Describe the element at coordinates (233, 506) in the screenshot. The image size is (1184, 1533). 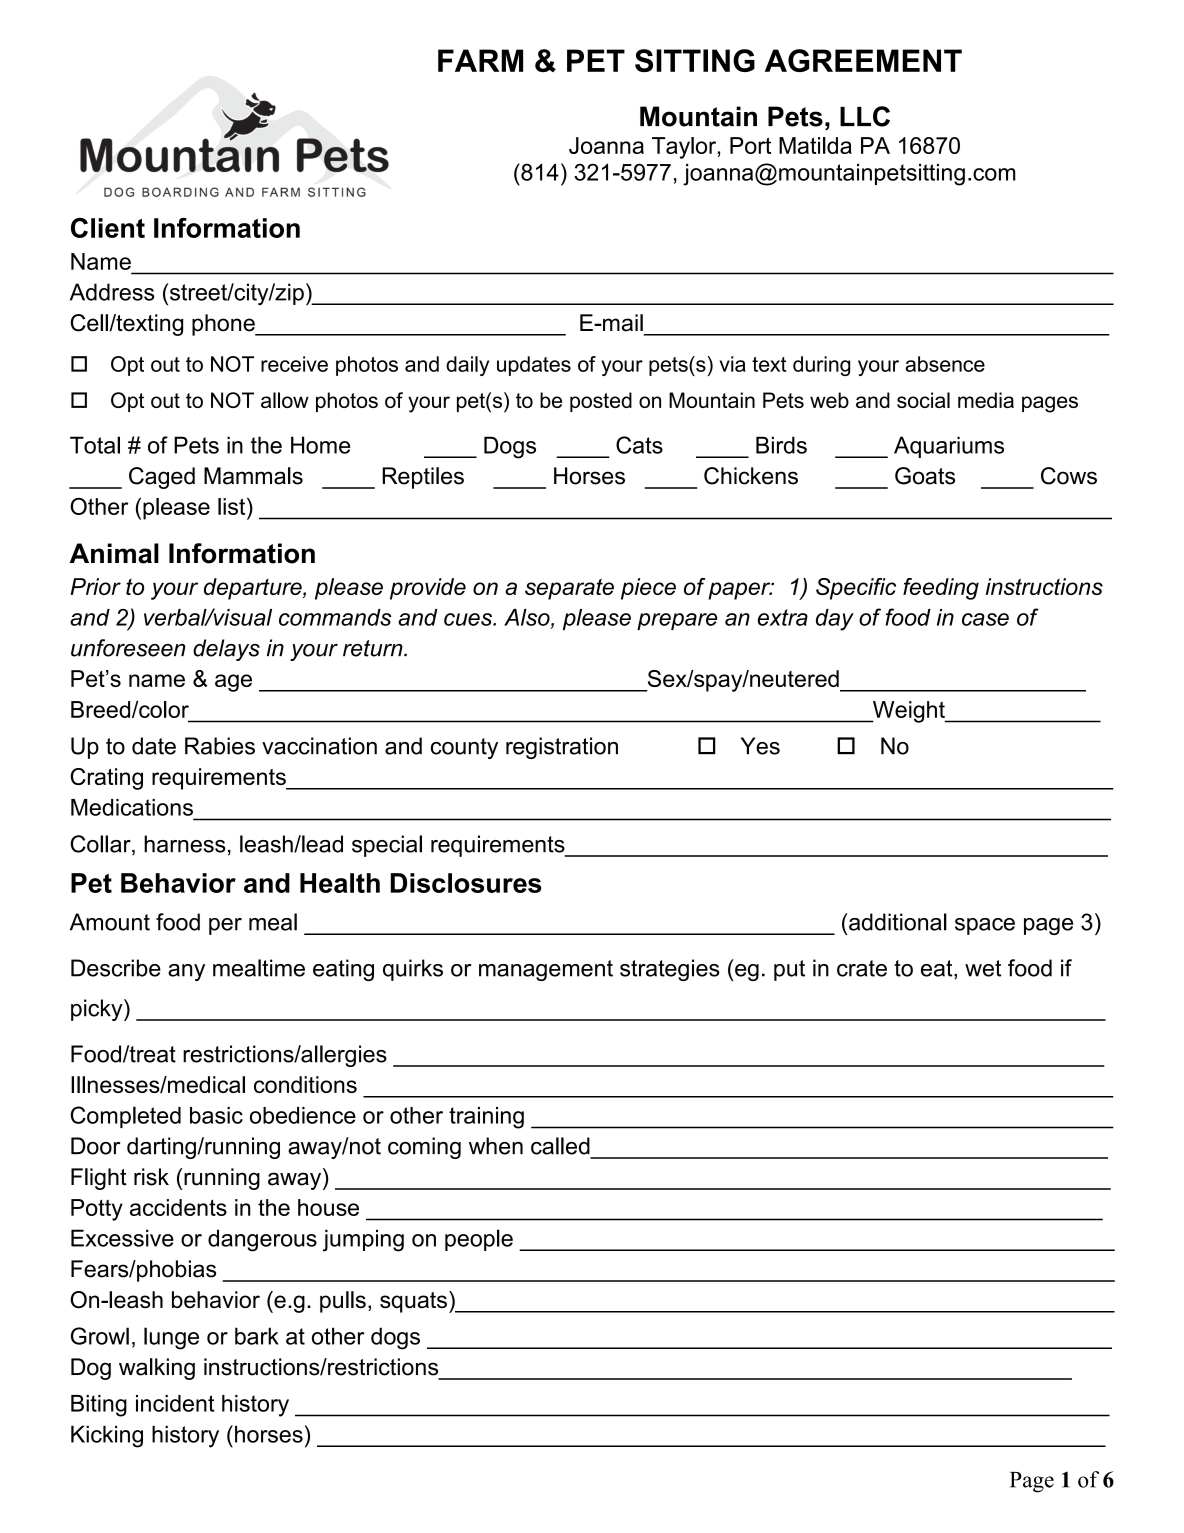
I see `list` at that location.
